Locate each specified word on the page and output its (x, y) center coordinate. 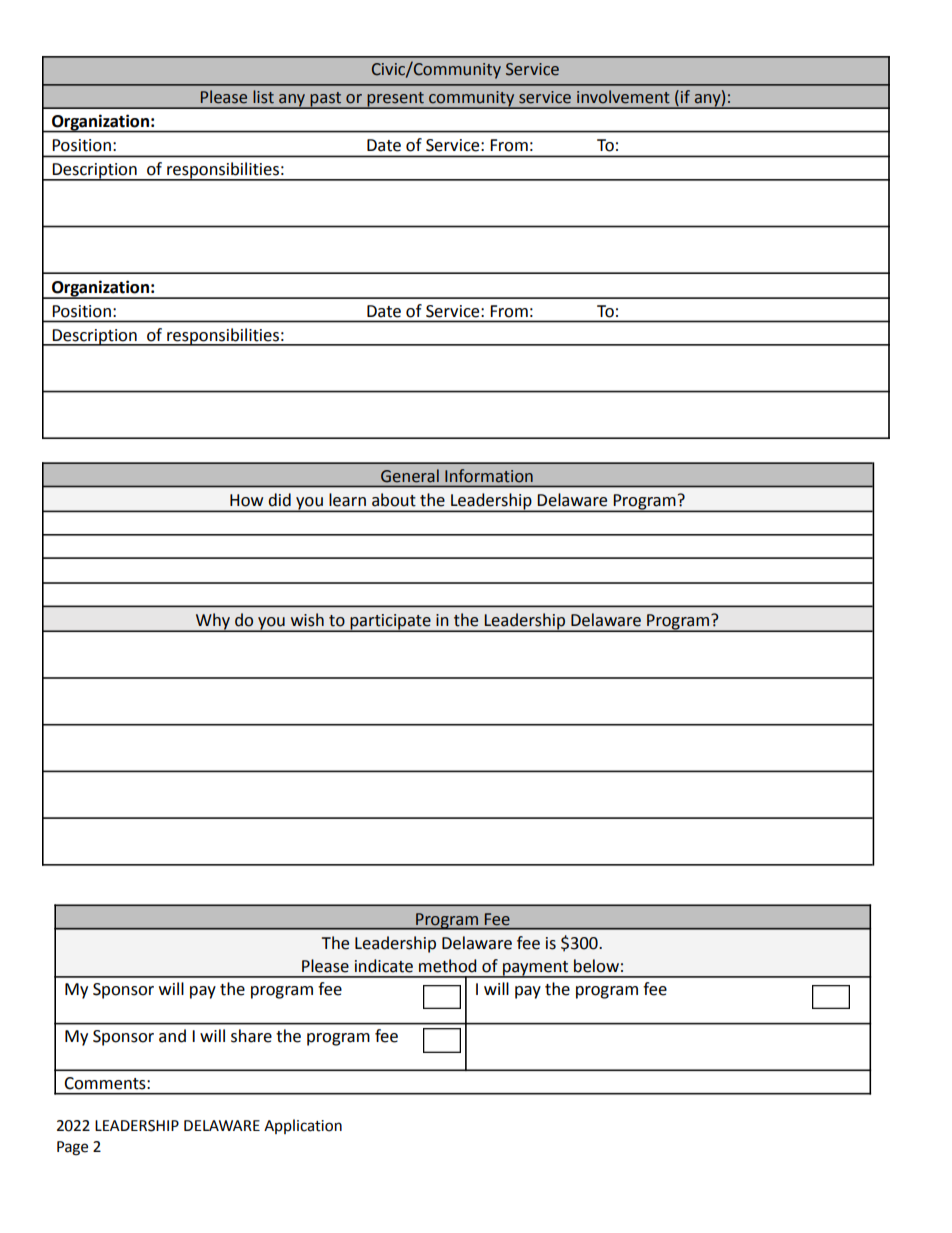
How (246, 500)
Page (72, 1148)
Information (489, 475)
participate (390, 623)
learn (347, 500)
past (326, 100)
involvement (623, 97)
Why (213, 622)
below (596, 966)
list (263, 97)
